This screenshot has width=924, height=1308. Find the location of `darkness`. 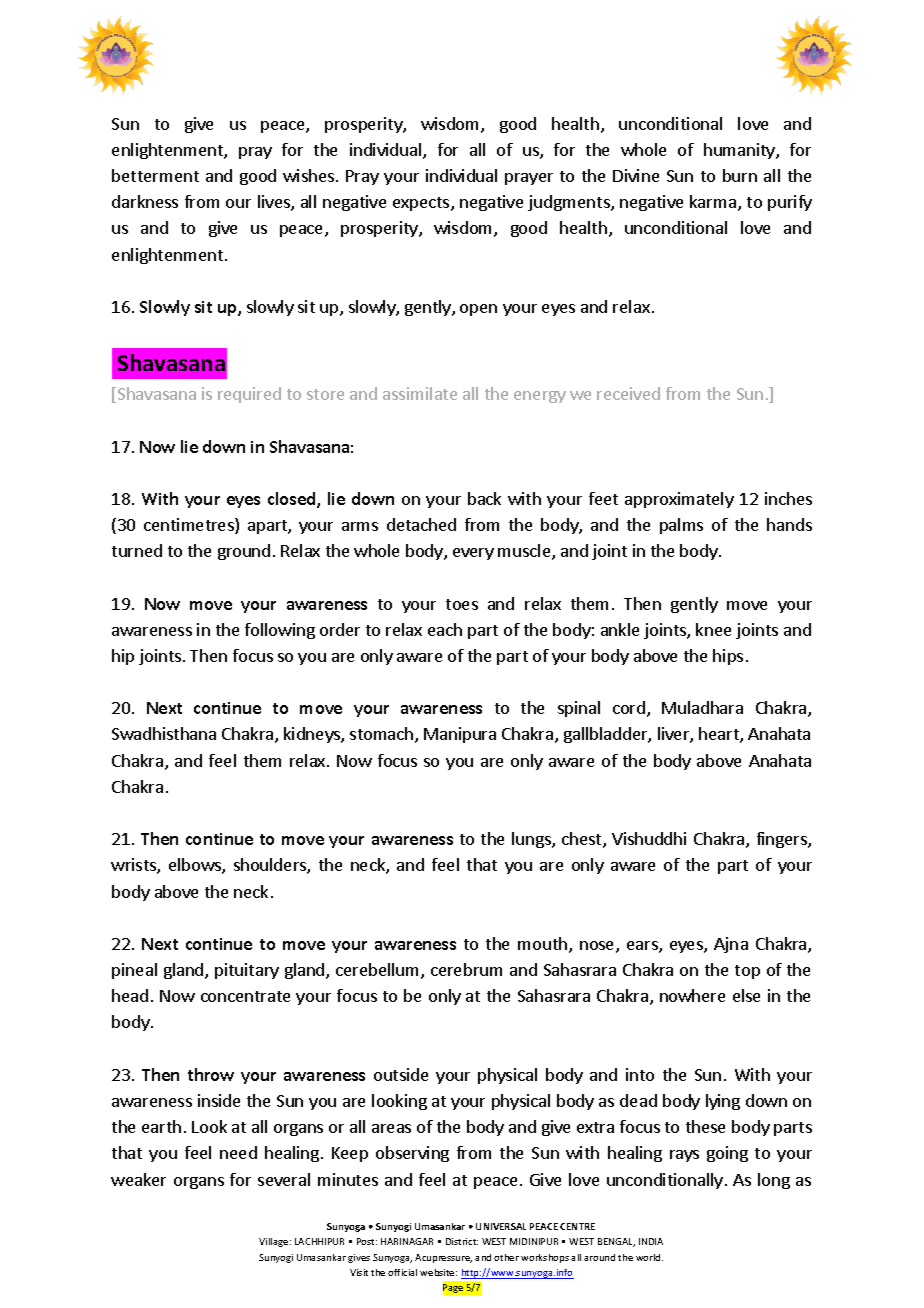

darkness is located at coordinates (145, 201).
